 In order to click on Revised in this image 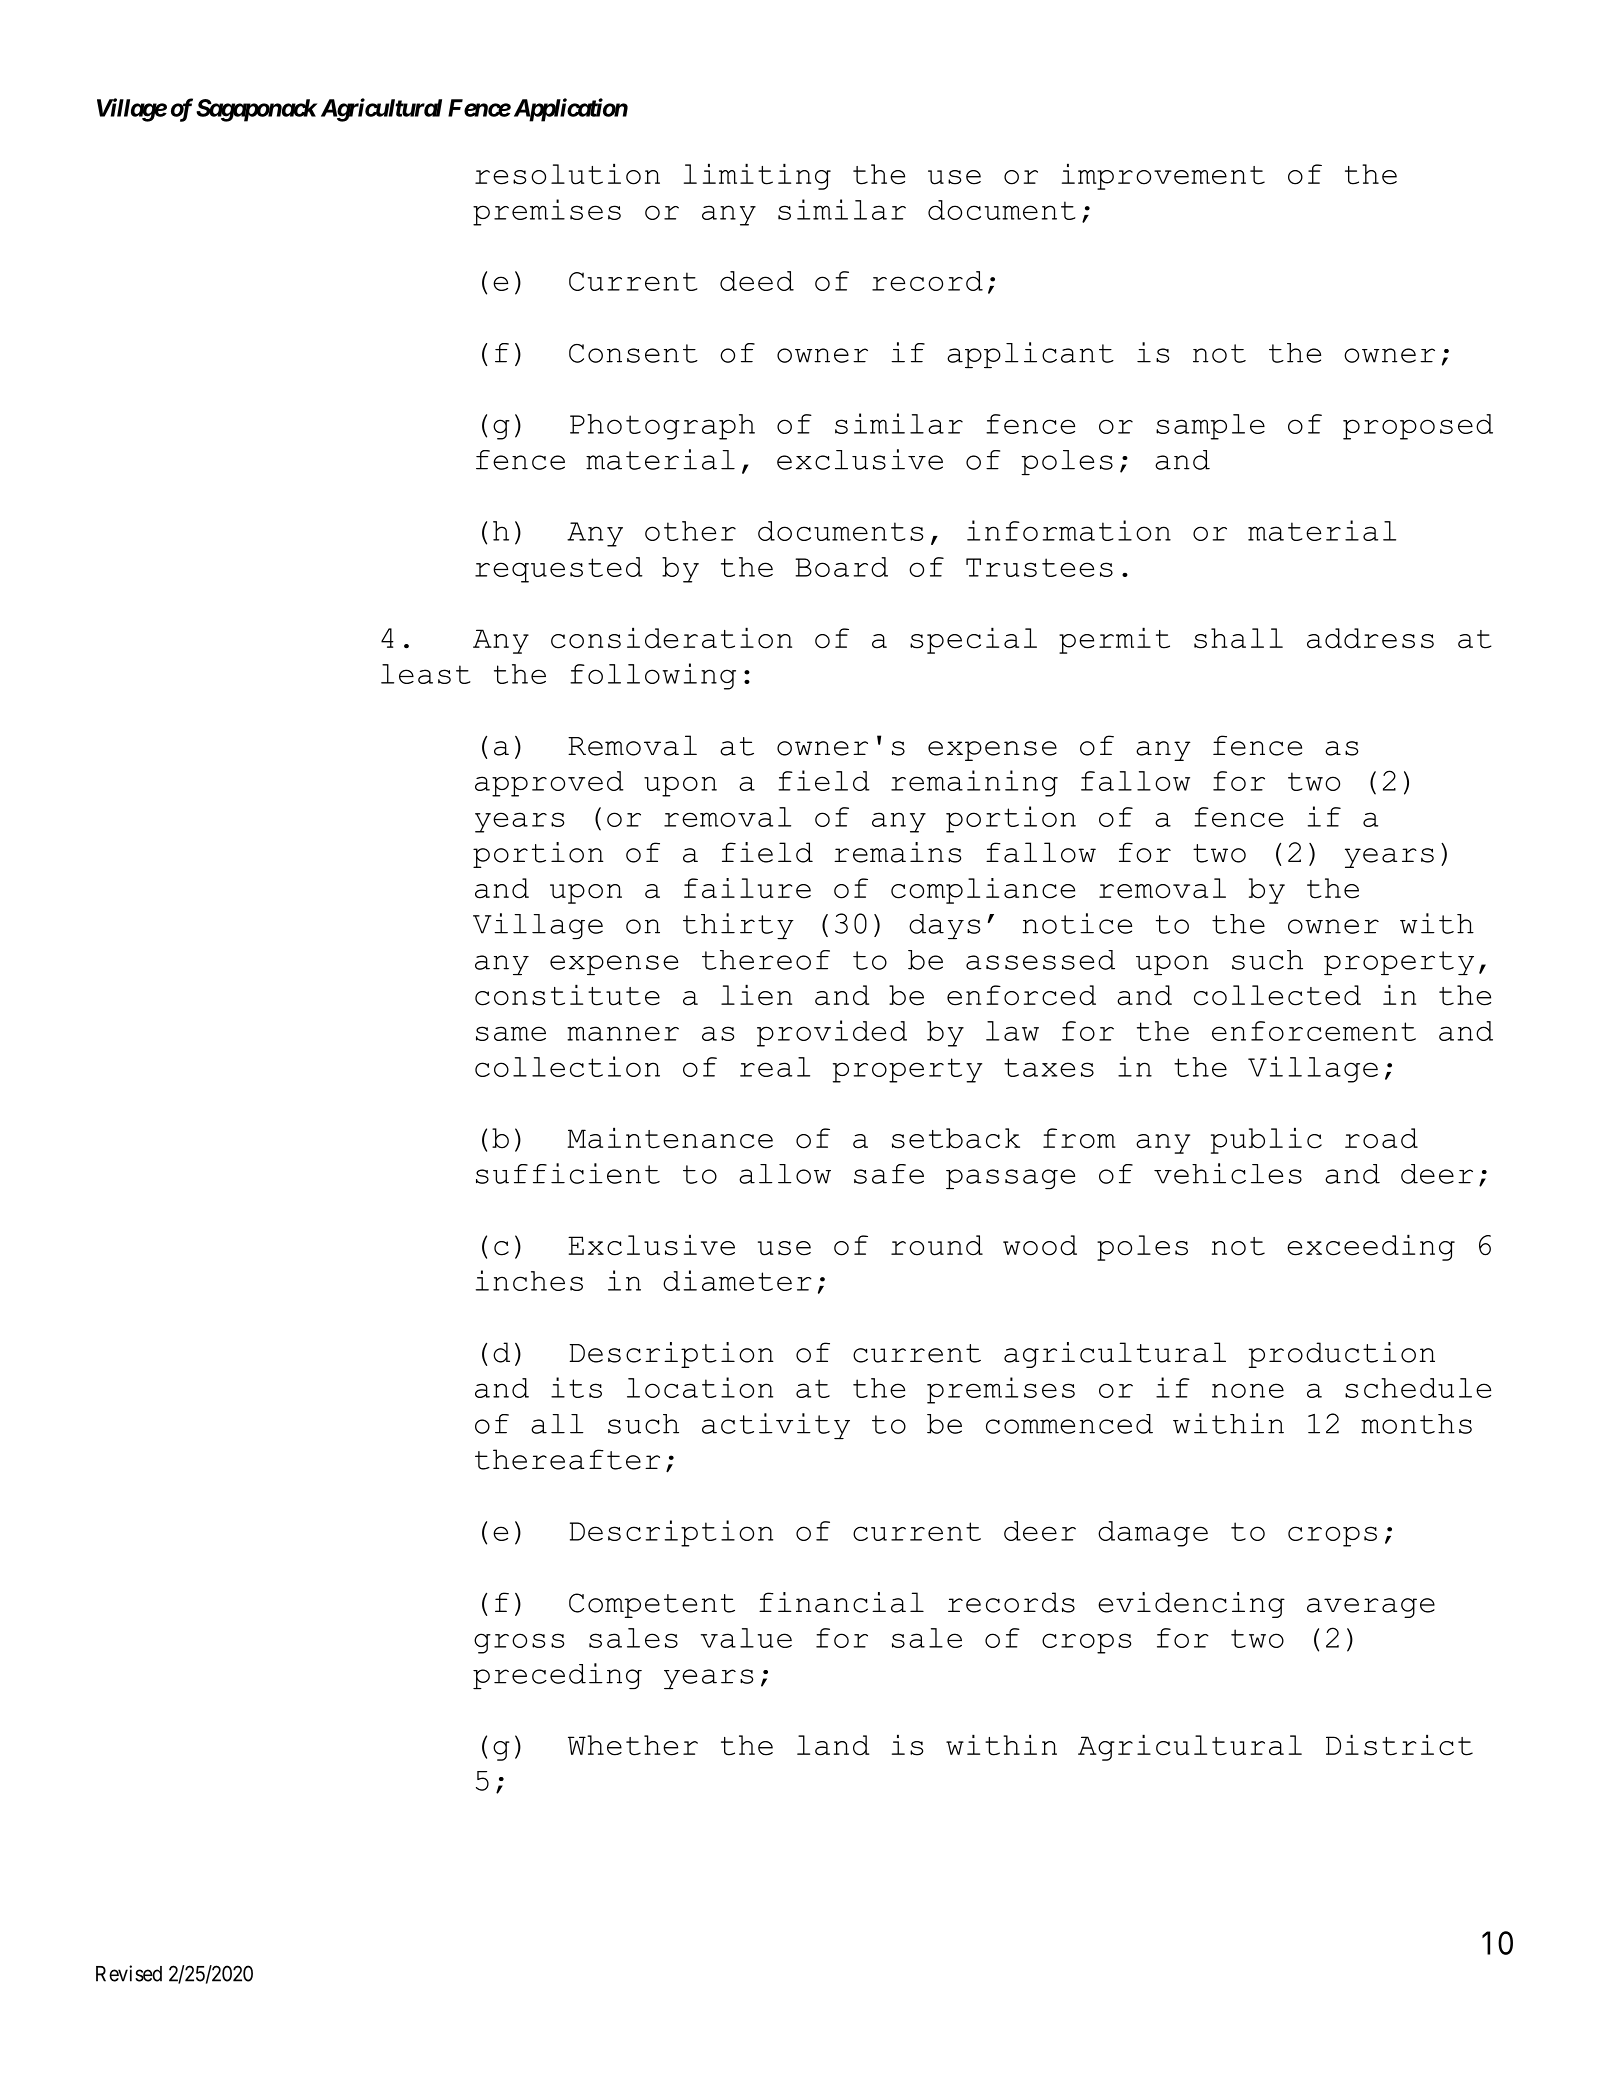, I will do `click(129, 1973)`.
